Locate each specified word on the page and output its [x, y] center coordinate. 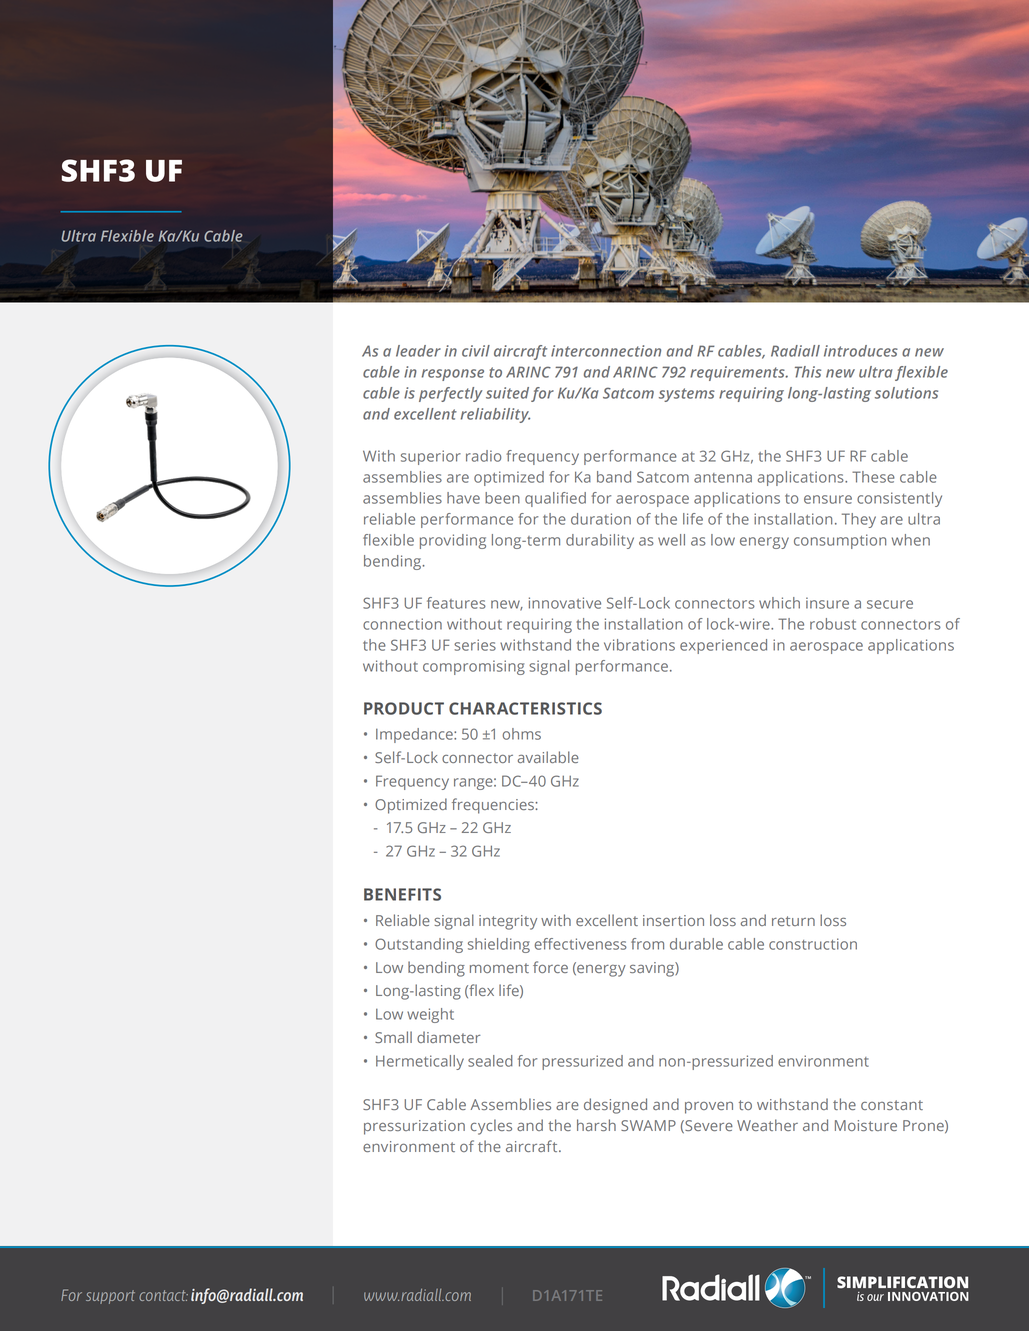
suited [507, 393]
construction [813, 944]
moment [499, 968]
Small [393, 1037]
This [808, 372]
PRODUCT [404, 708]
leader [418, 351]
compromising [474, 667]
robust [833, 624]
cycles [491, 1127]
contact [163, 1295]
